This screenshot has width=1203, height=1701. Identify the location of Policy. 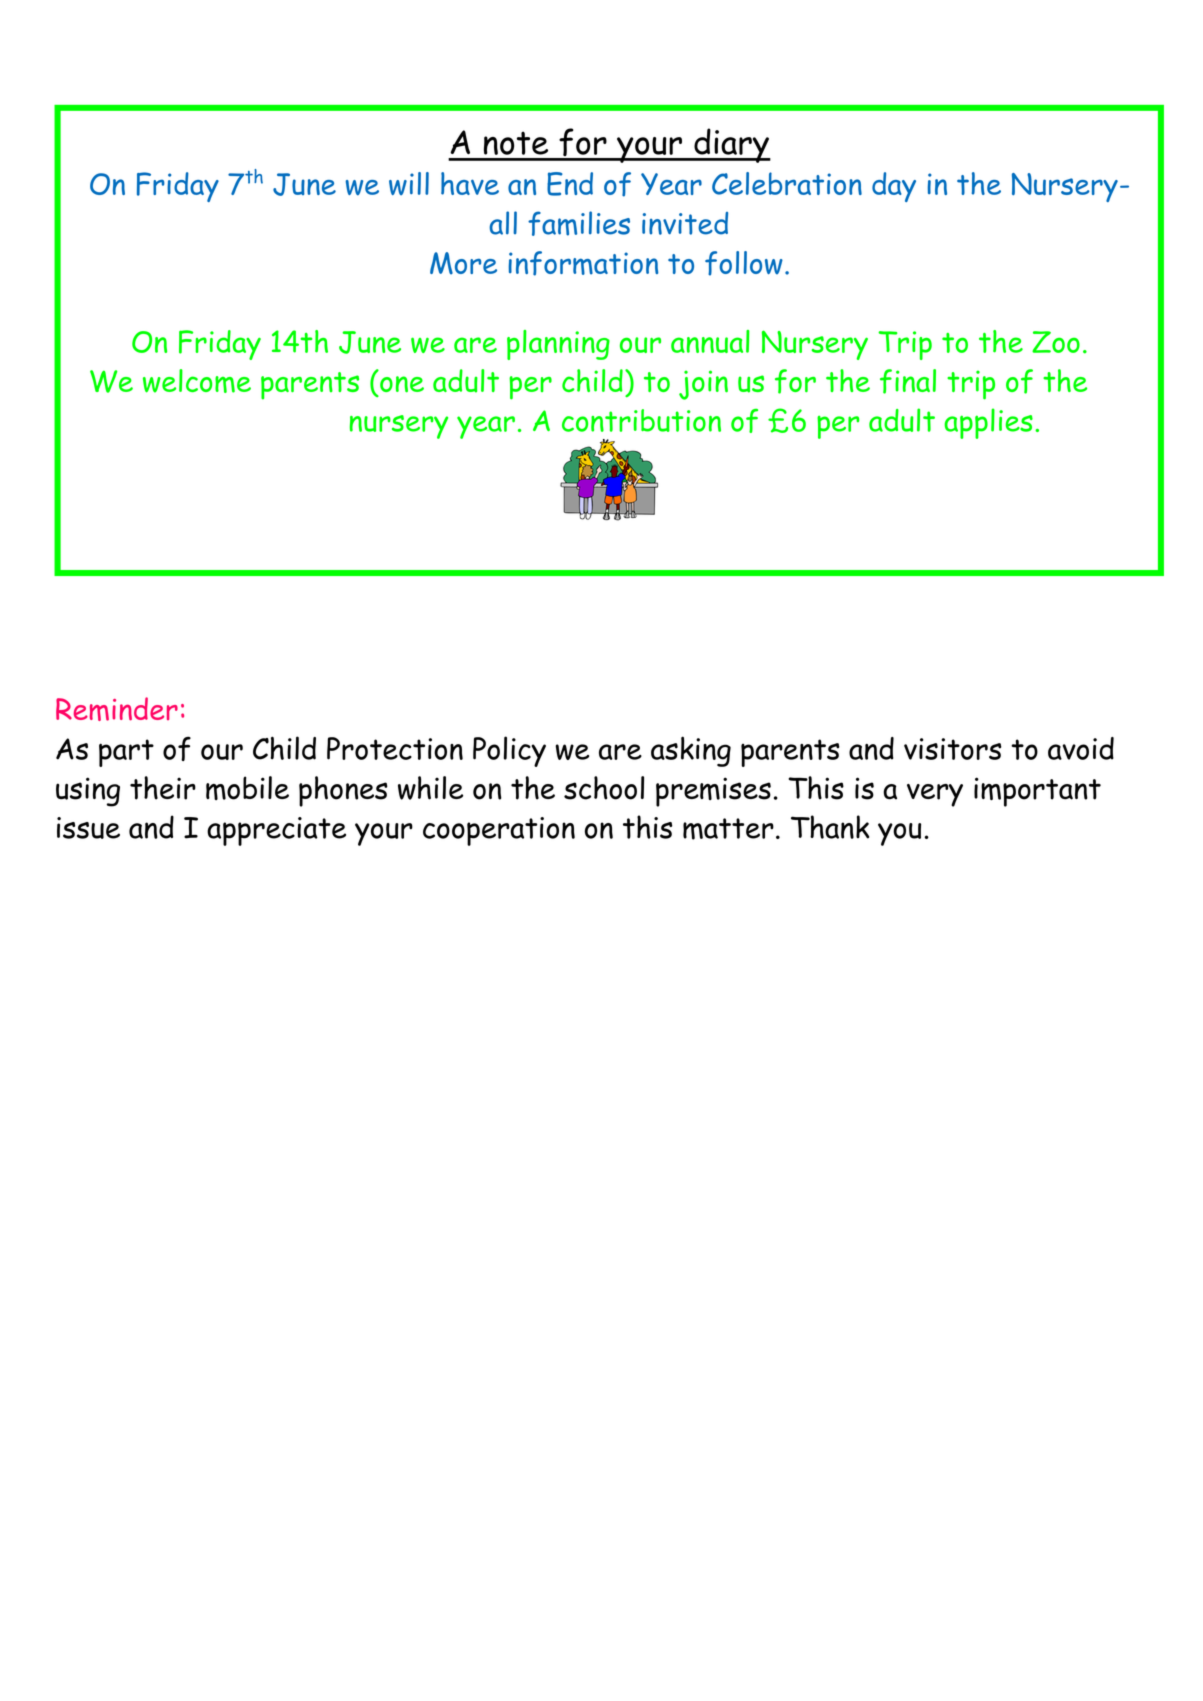
(509, 751).
